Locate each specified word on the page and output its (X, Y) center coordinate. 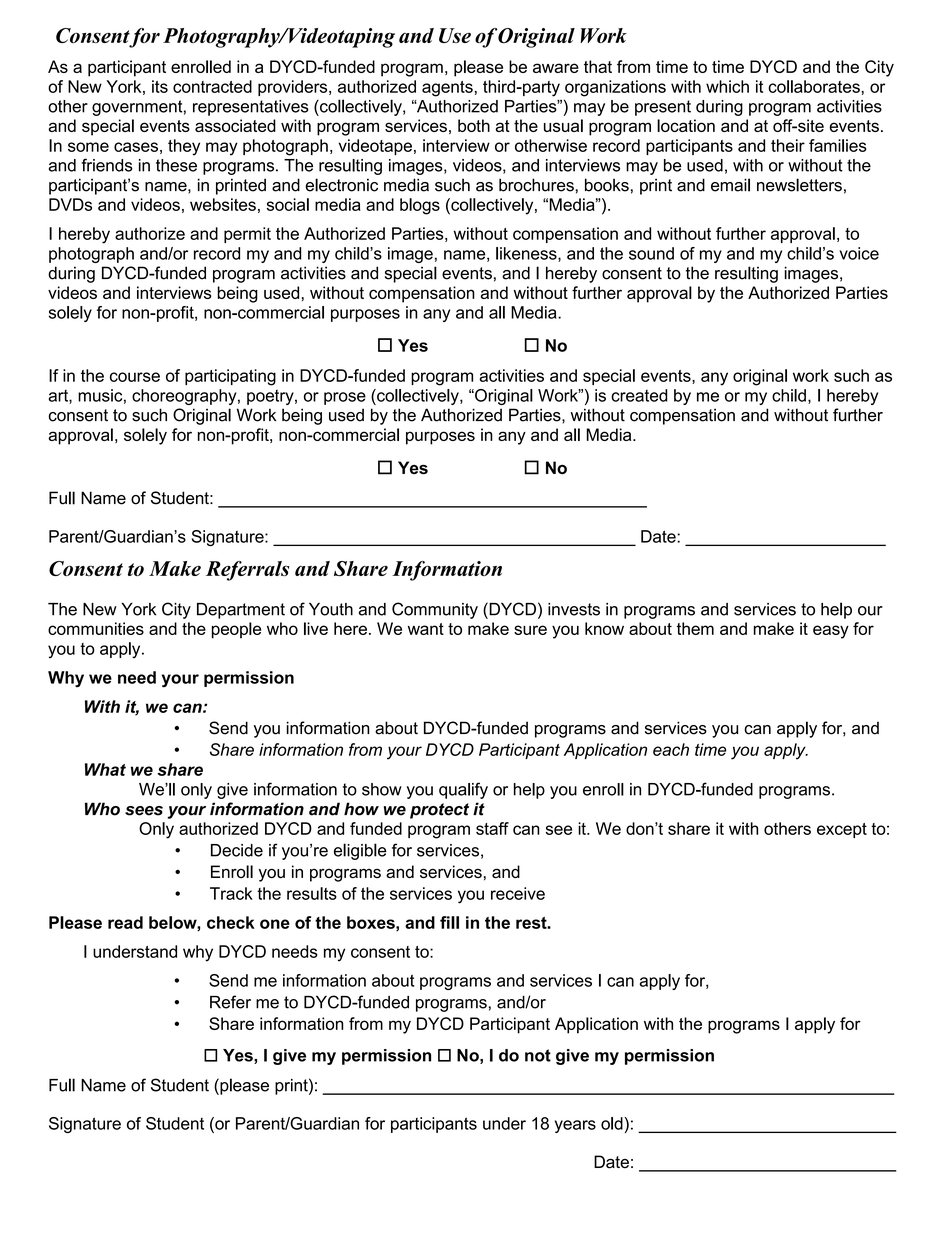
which (727, 86)
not (538, 1055)
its (160, 86)
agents (447, 89)
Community (435, 610)
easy (831, 632)
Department (241, 611)
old (612, 1123)
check (231, 922)
